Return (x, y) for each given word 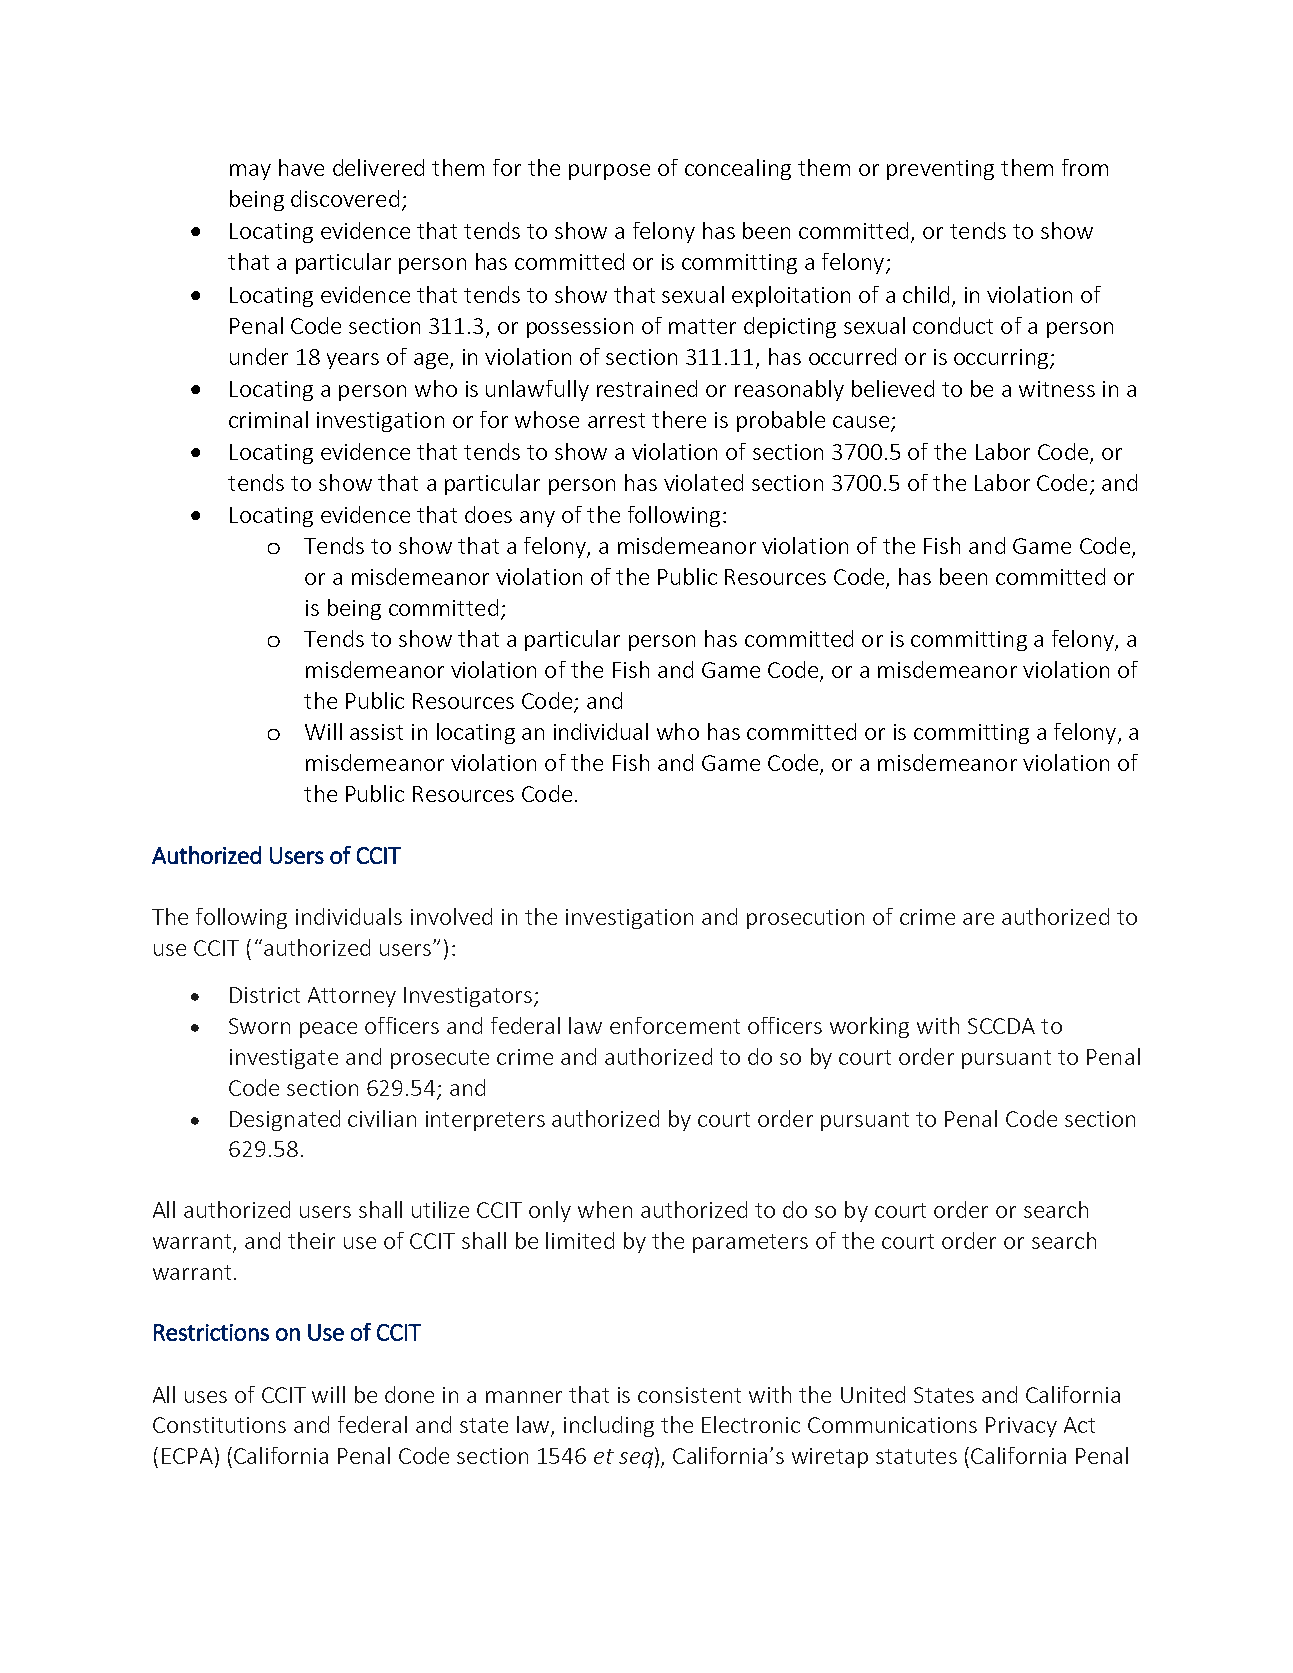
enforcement (675, 1025)
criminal (268, 419)
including (609, 1426)
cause (861, 422)
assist (376, 732)
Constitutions (219, 1425)
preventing (940, 170)
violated (703, 482)
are (978, 919)
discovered (345, 198)
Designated (285, 1120)
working (869, 1027)
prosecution (805, 919)
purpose (609, 172)
